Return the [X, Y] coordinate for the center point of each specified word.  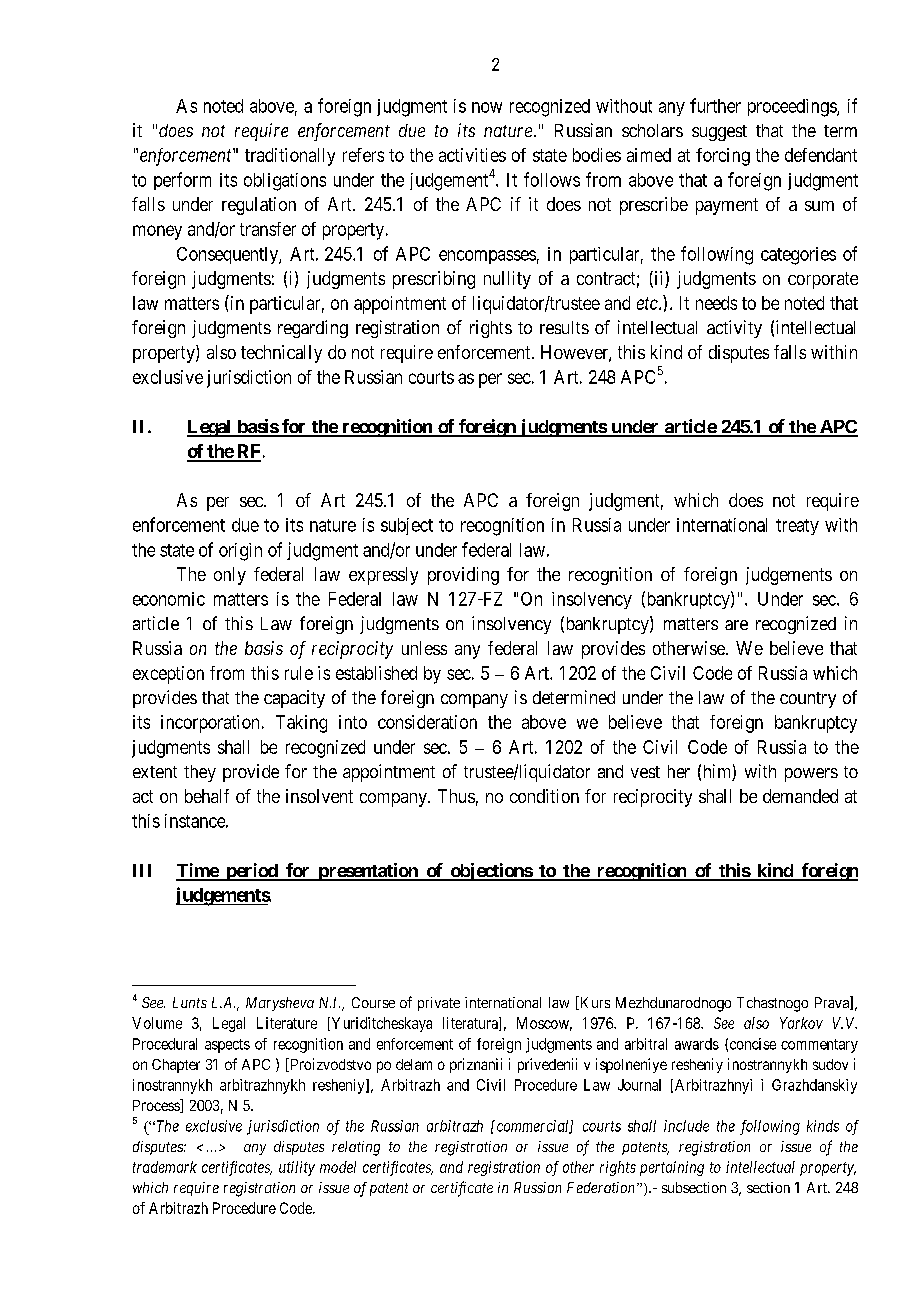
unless [424, 648]
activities [472, 155]
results [564, 327]
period [251, 872]
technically [281, 354]
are [736, 625]
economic [169, 599]
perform [182, 181]
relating [356, 1148]
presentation [368, 872]
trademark [165, 1167]
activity [734, 329]
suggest [719, 133]
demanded [800, 796]
